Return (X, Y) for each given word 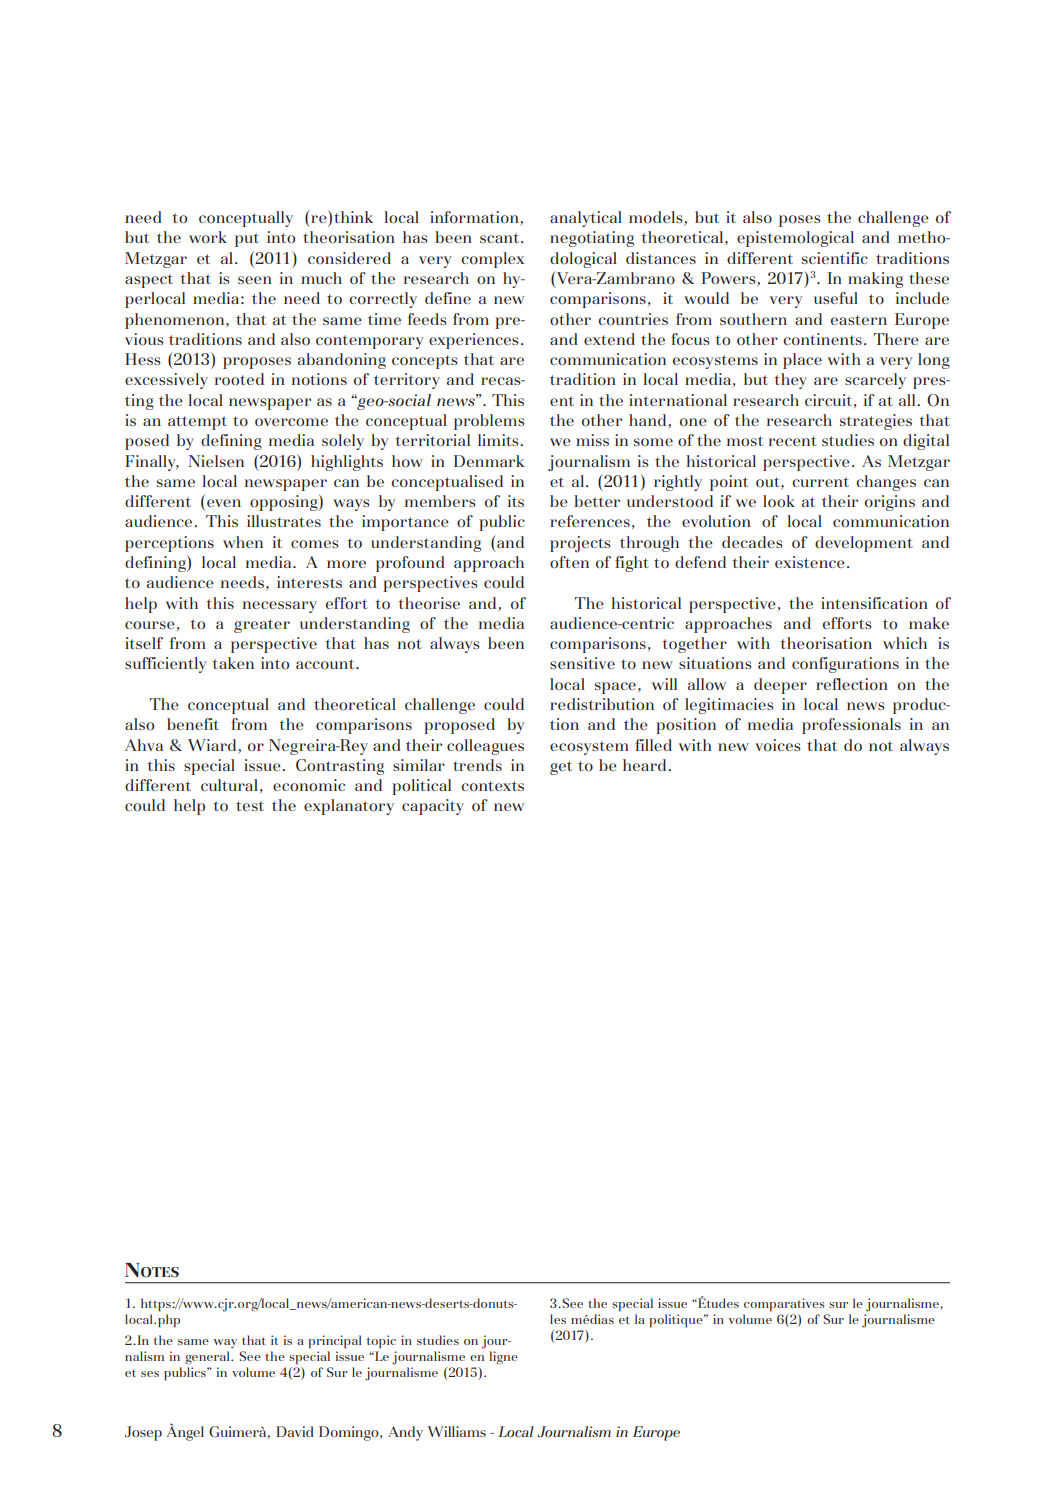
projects (580, 544)
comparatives (784, 1304)
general (208, 1358)
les (558, 1319)
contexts (492, 786)
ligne (503, 1358)
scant (499, 238)
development (864, 544)
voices (777, 745)
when (243, 542)
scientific (835, 258)
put (247, 240)
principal (334, 1342)
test (250, 806)
